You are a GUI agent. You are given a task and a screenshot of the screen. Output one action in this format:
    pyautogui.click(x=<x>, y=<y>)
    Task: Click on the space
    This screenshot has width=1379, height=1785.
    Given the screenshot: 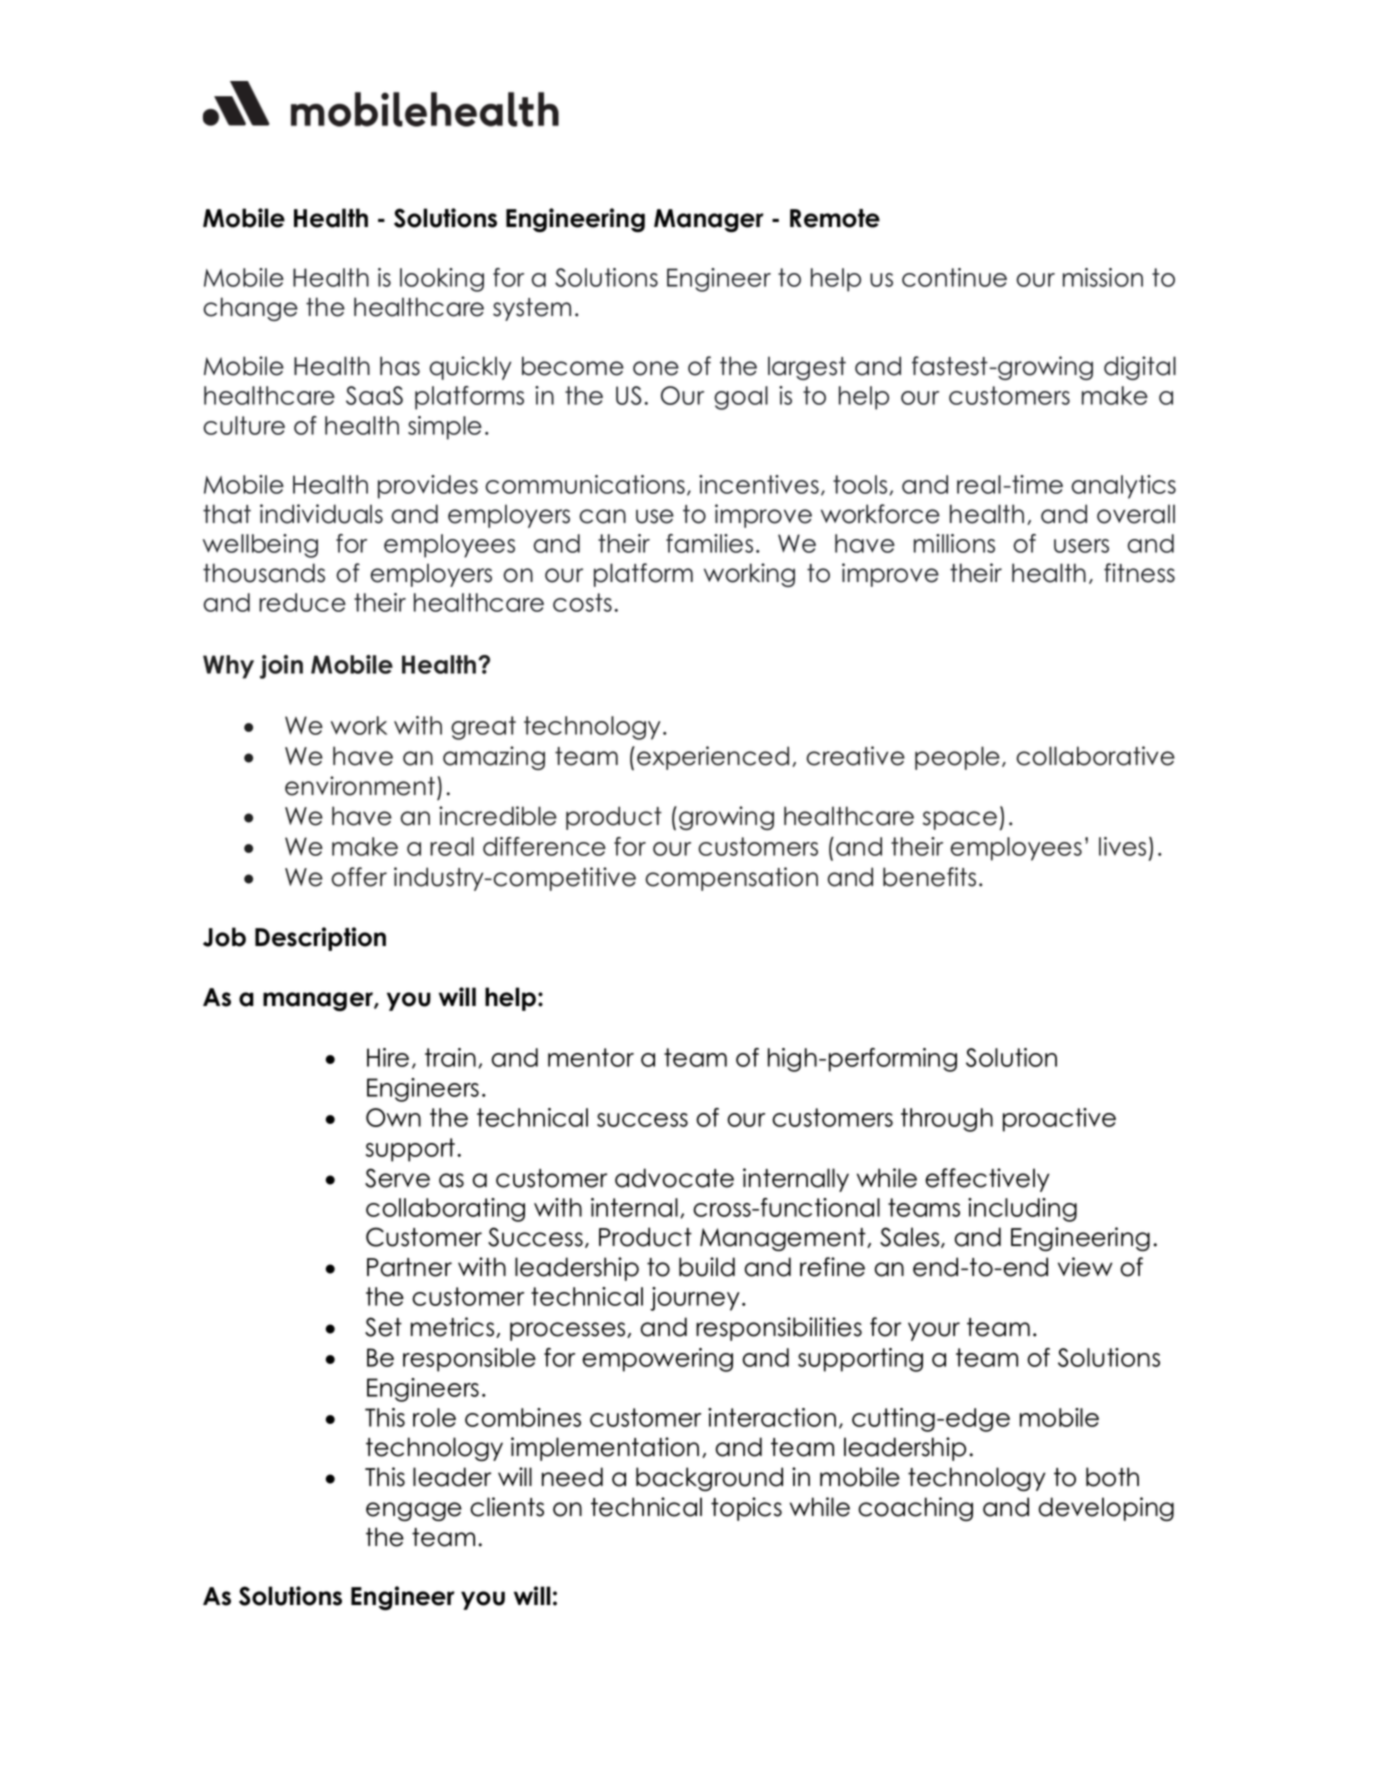 What is the action you would take?
    pyautogui.click(x=960, y=820)
